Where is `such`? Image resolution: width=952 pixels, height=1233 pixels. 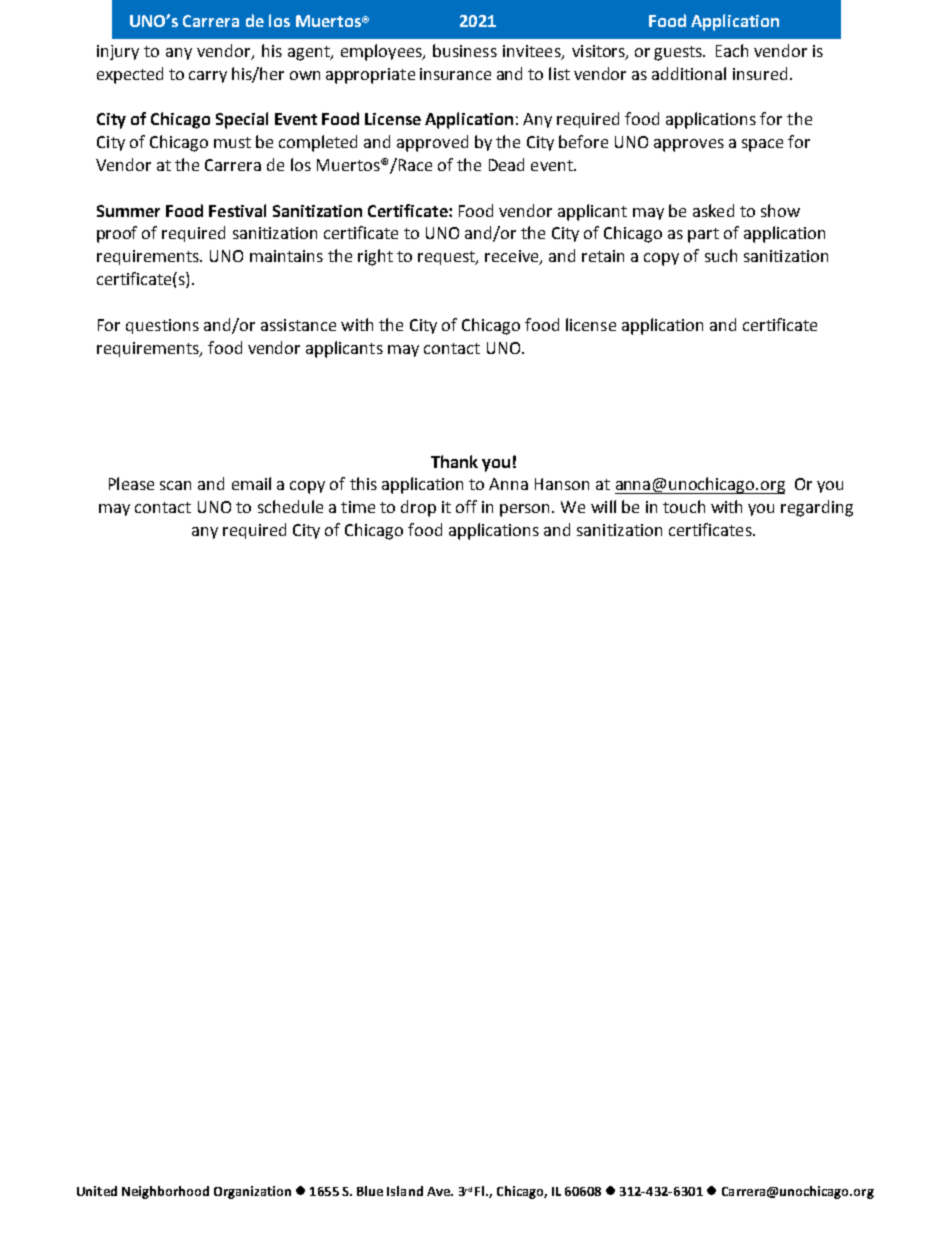
such is located at coordinates (721, 255).
